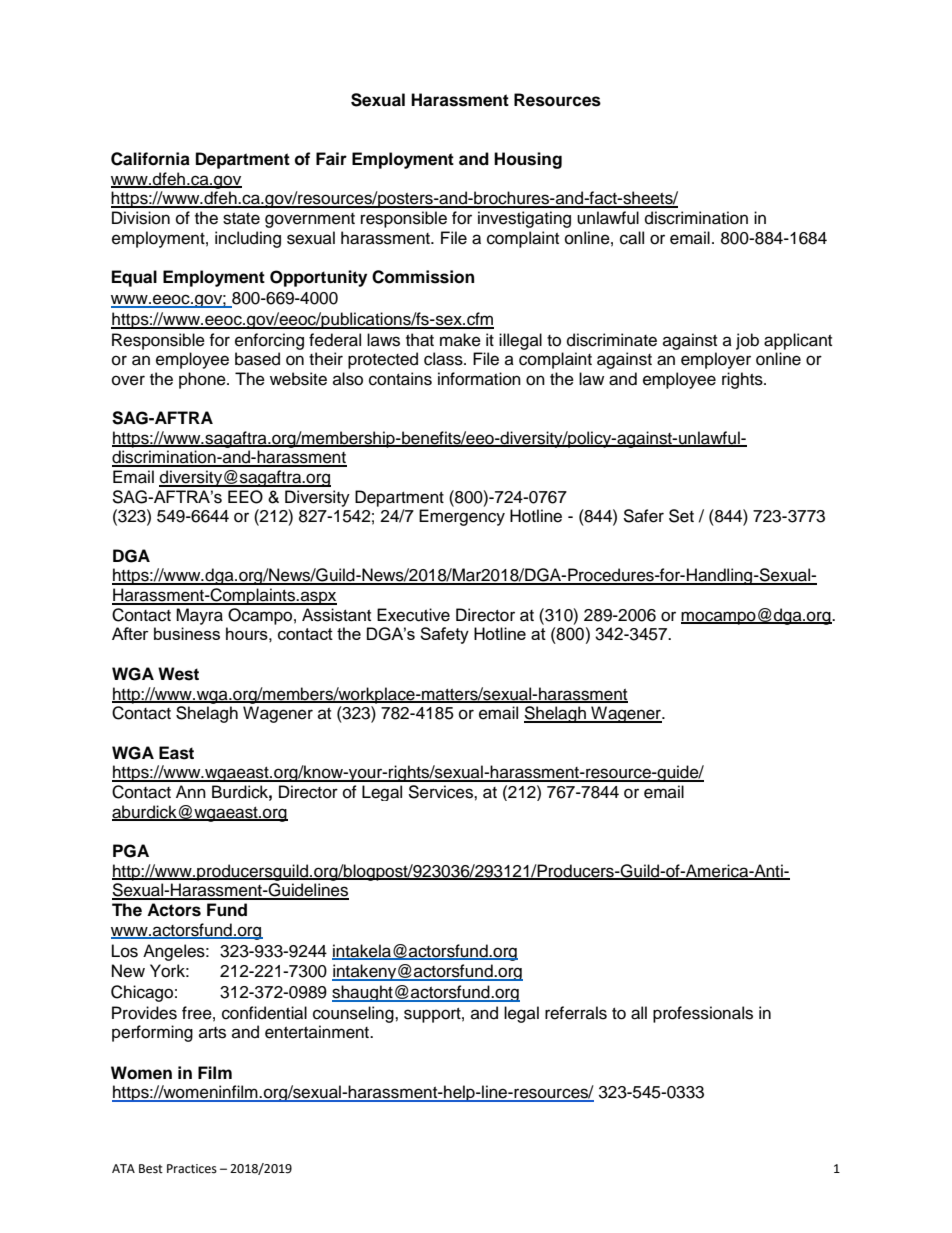 The height and width of the page is (1233, 952). I want to click on phone, so click(203, 380).
